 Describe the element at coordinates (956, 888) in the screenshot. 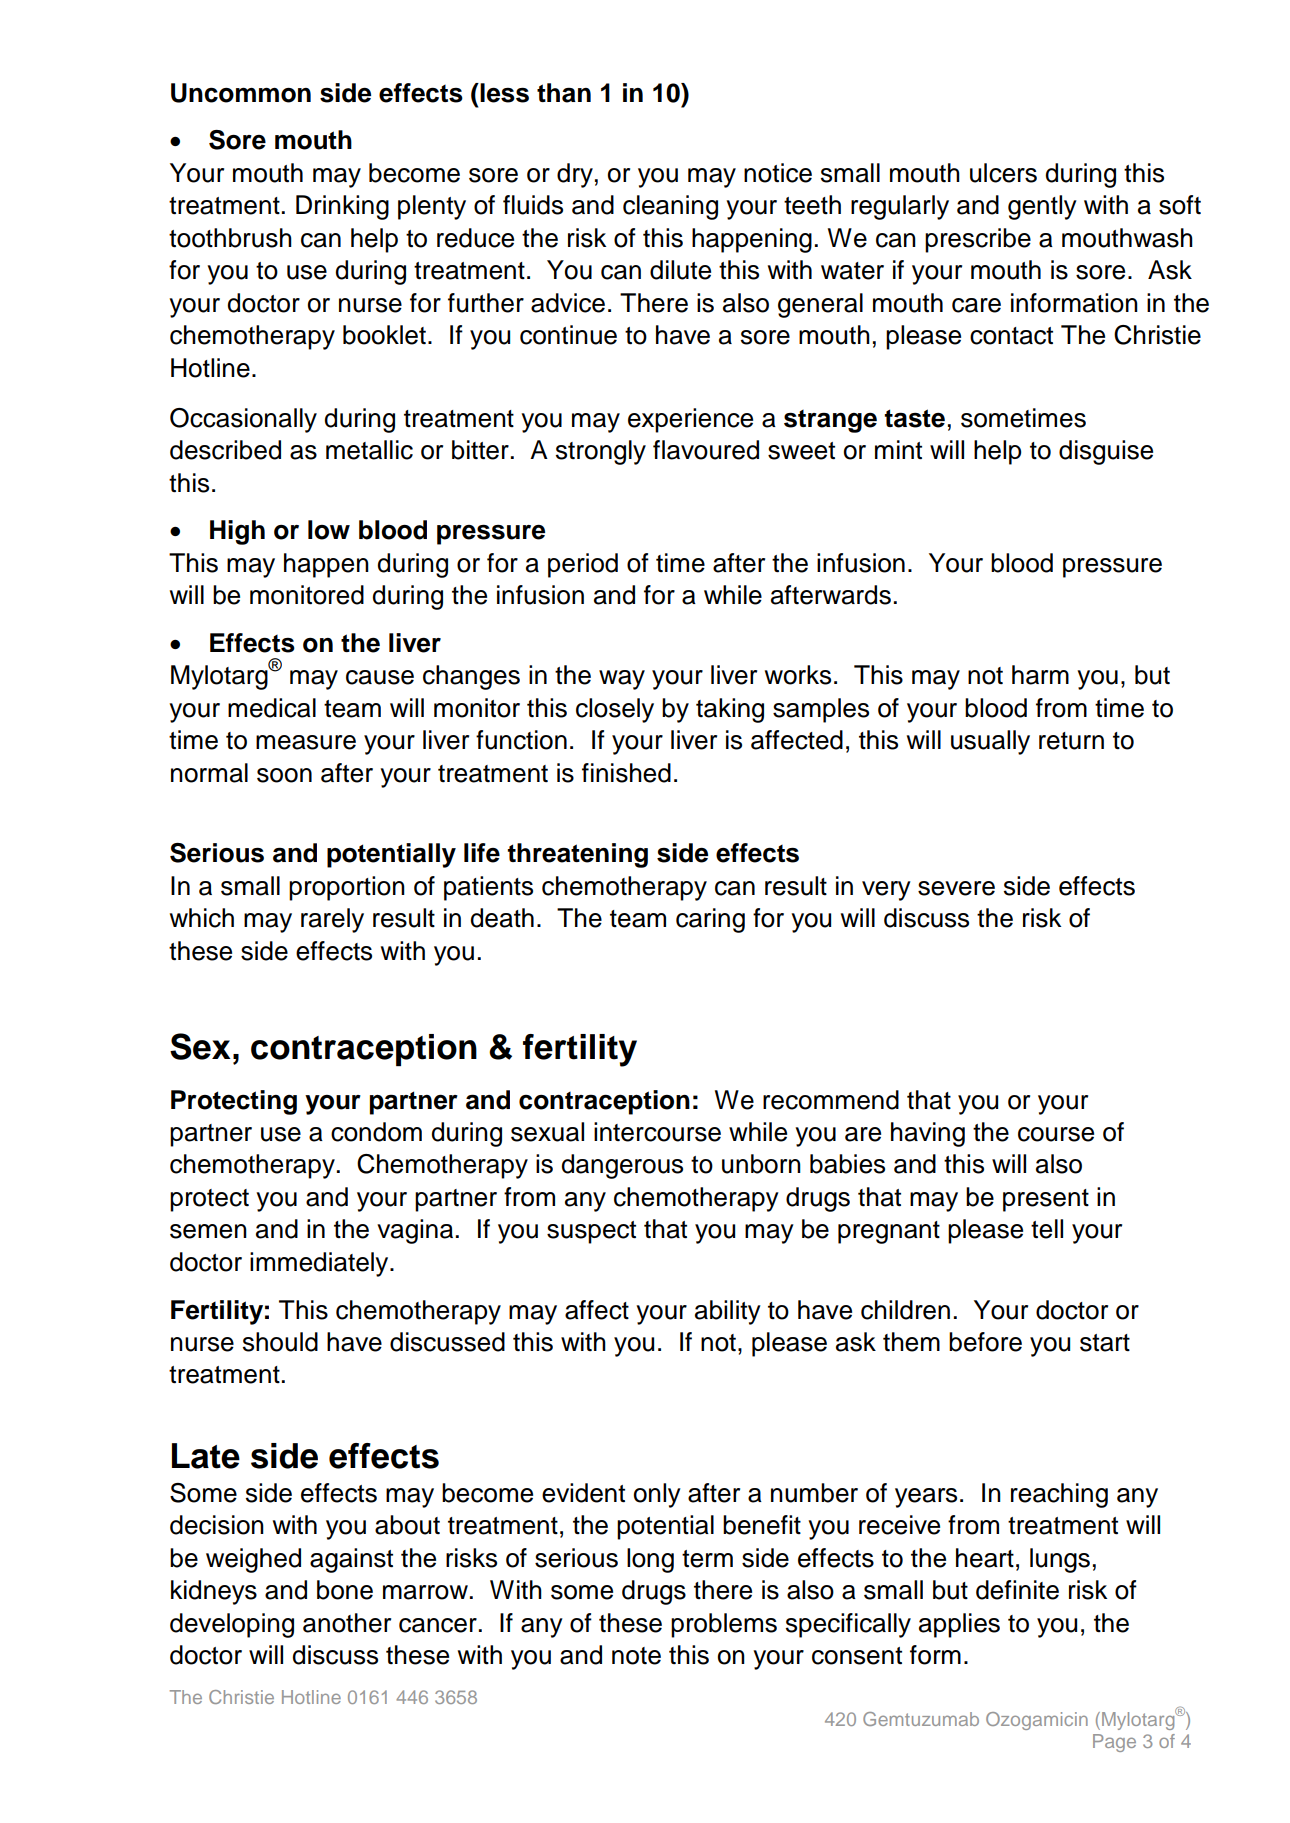

I see `severe` at that location.
